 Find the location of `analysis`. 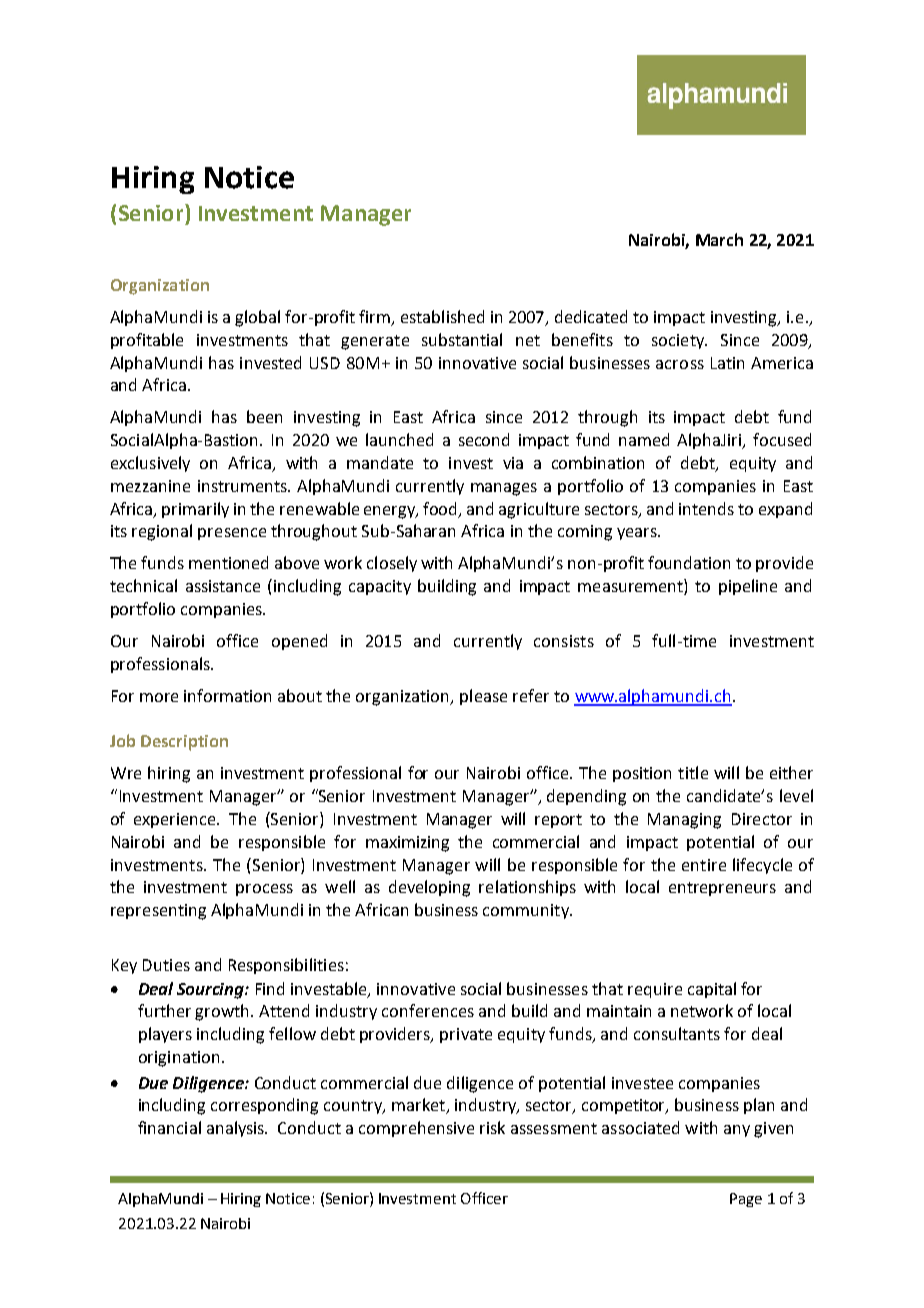

analysis is located at coordinates (237, 1129).
